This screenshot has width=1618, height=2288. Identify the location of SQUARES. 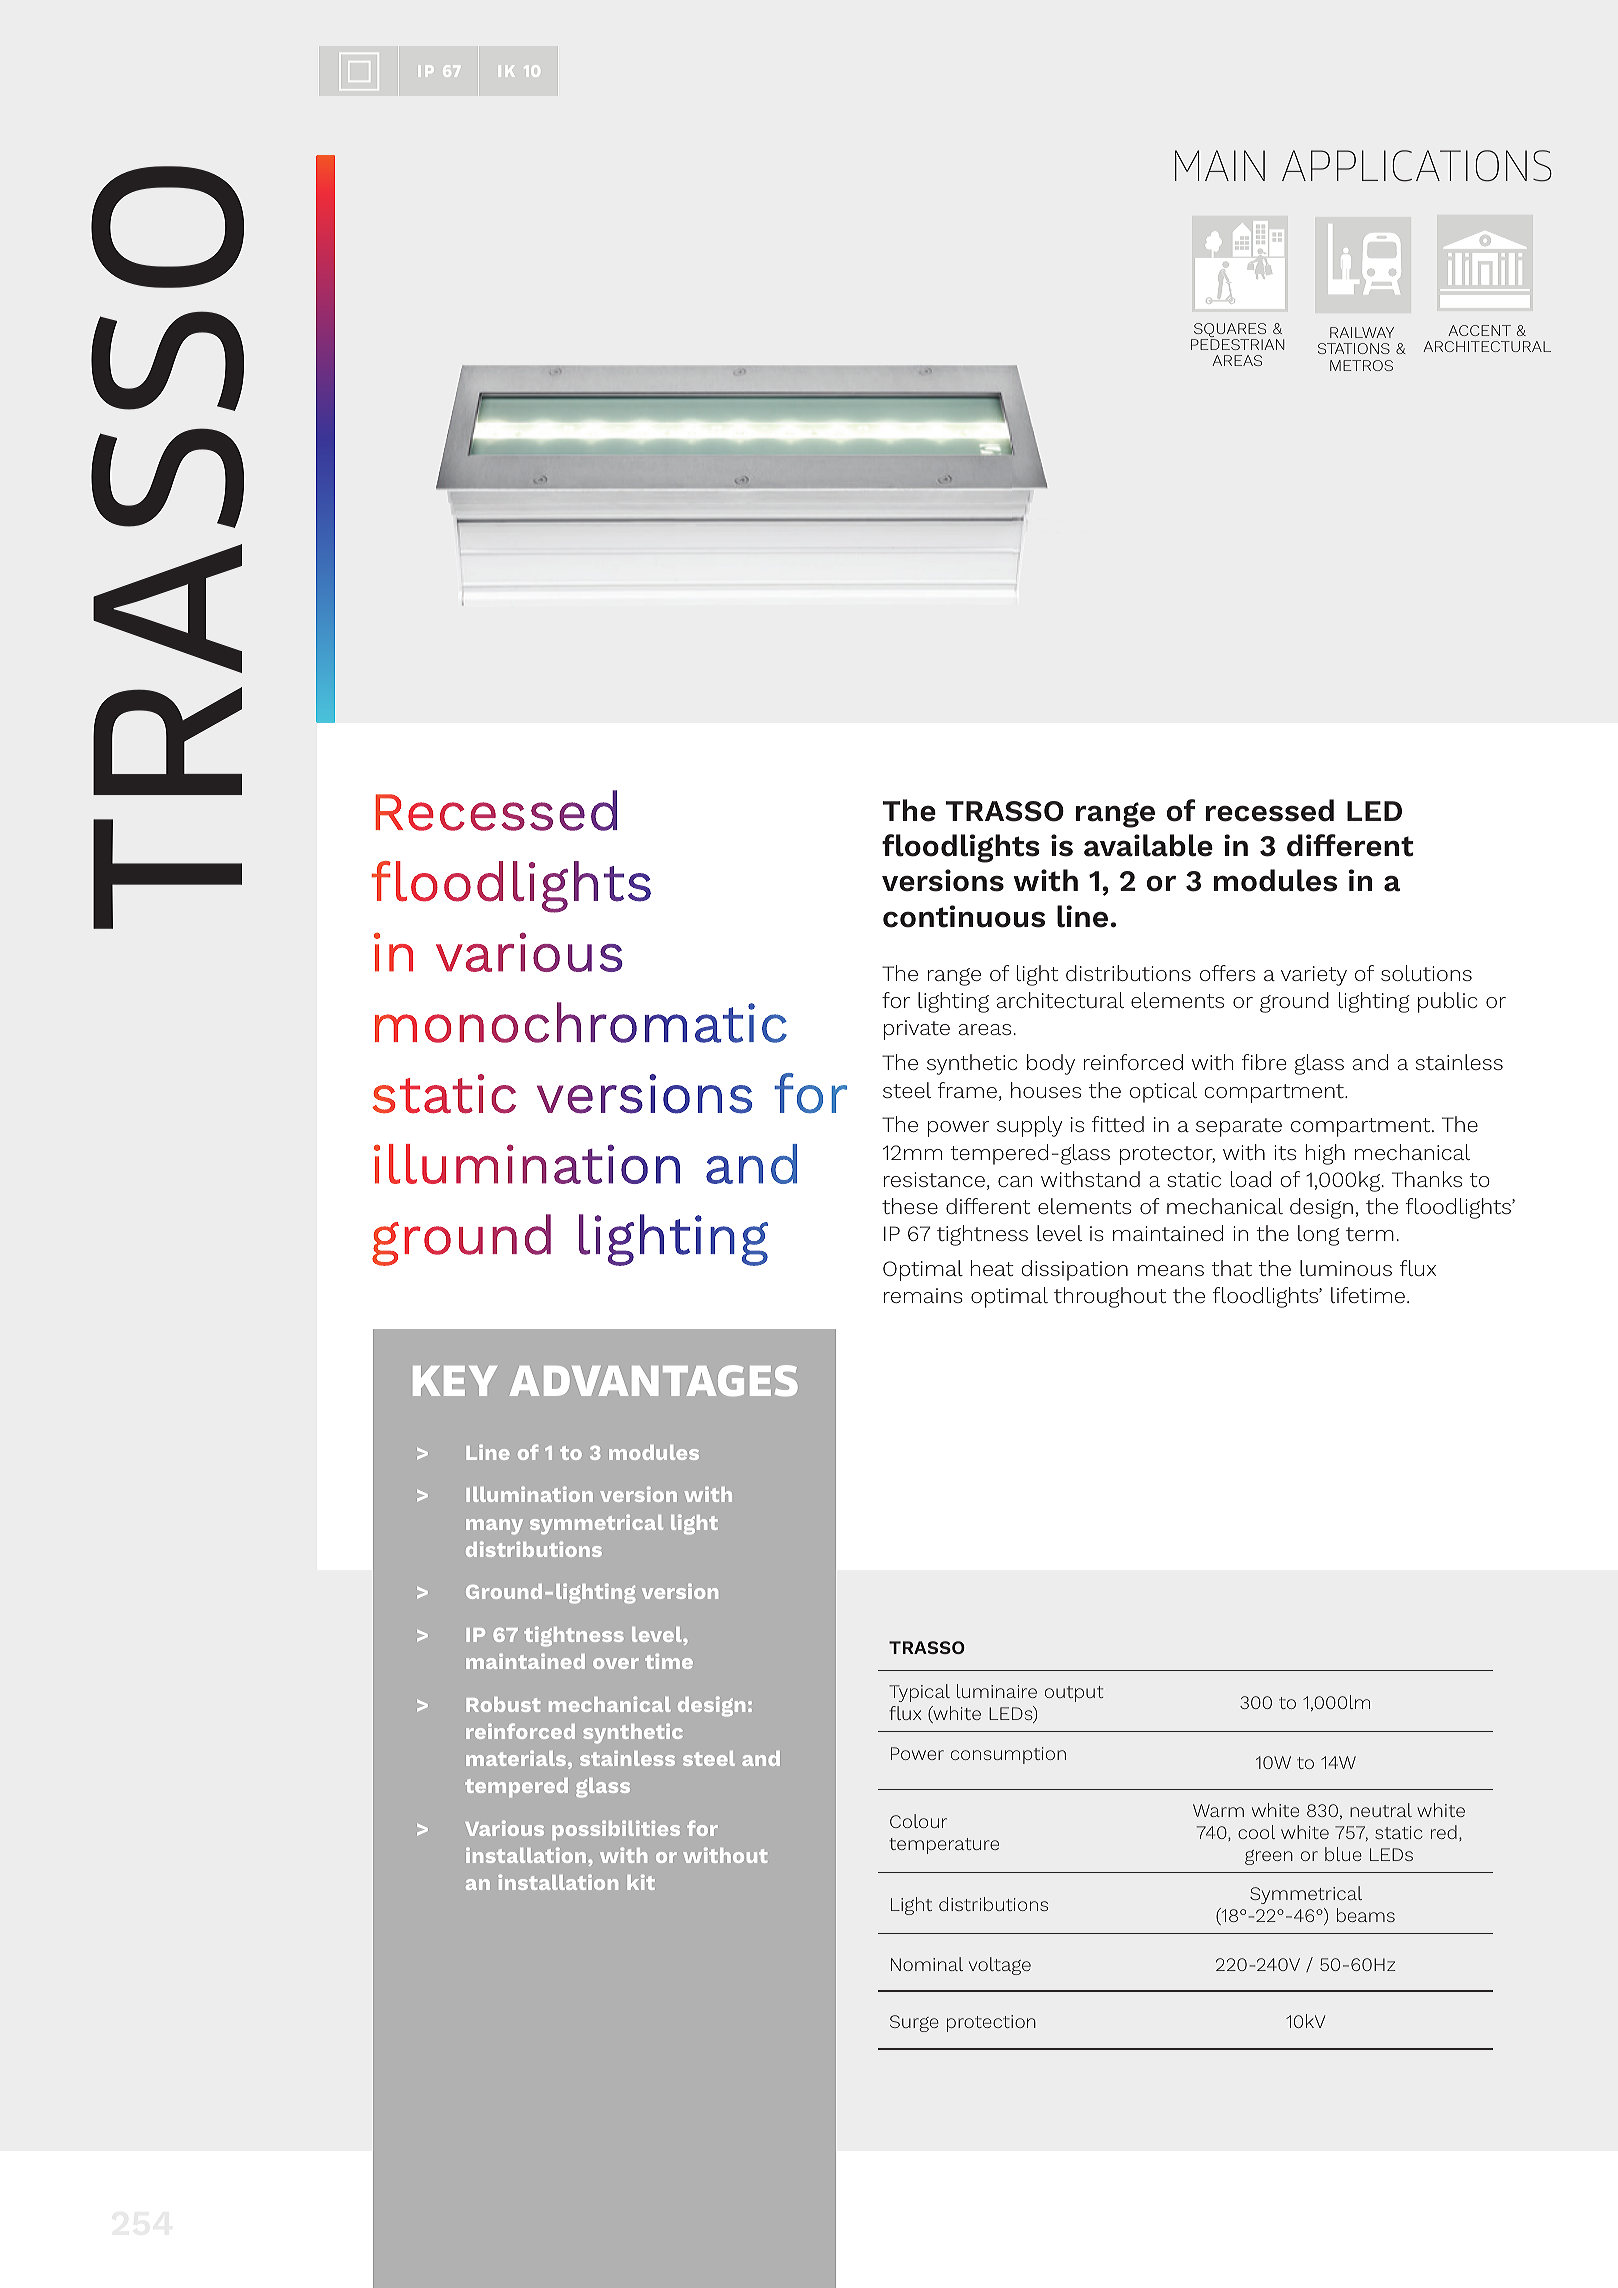
(1229, 331).
